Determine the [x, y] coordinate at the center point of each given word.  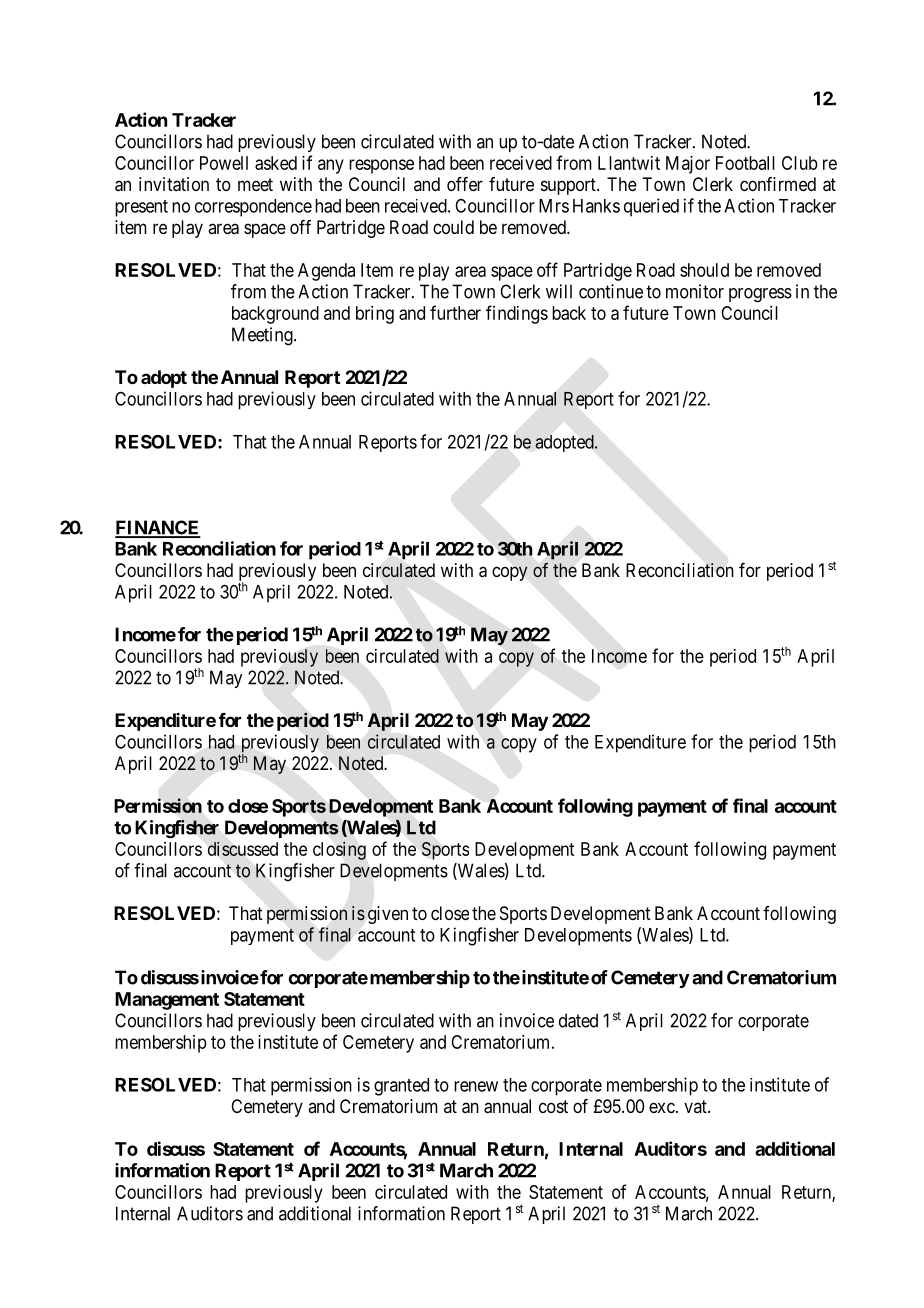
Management [167, 1001]
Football [745, 163]
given [388, 915]
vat [696, 1106]
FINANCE [158, 528]
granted [401, 1087]
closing [339, 850]
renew [476, 1086]
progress [760, 295]
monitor [695, 291]
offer [465, 184]
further [455, 312]
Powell [224, 163]
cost [553, 1106]
